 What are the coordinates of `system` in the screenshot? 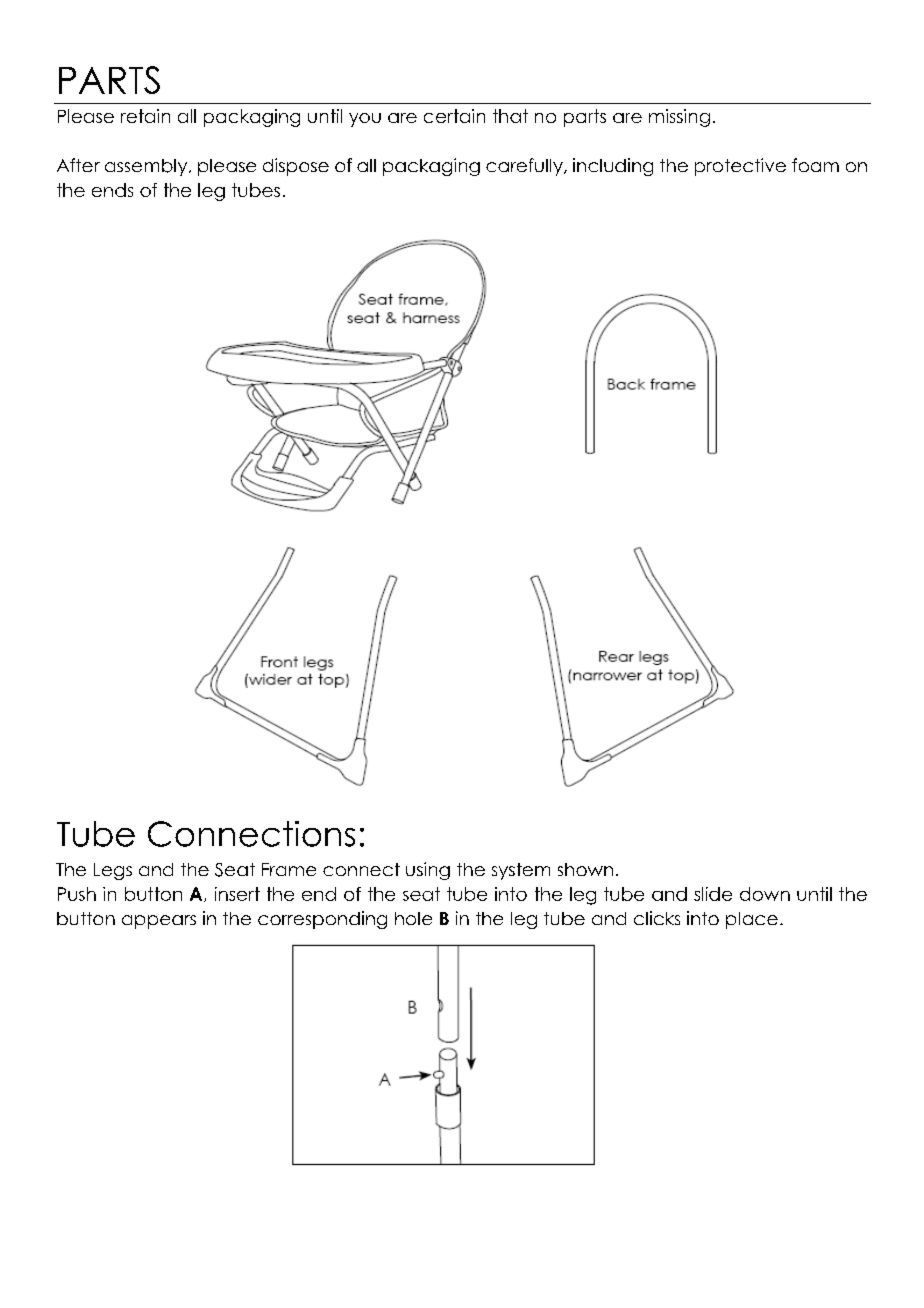 It's located at (521, 871).
